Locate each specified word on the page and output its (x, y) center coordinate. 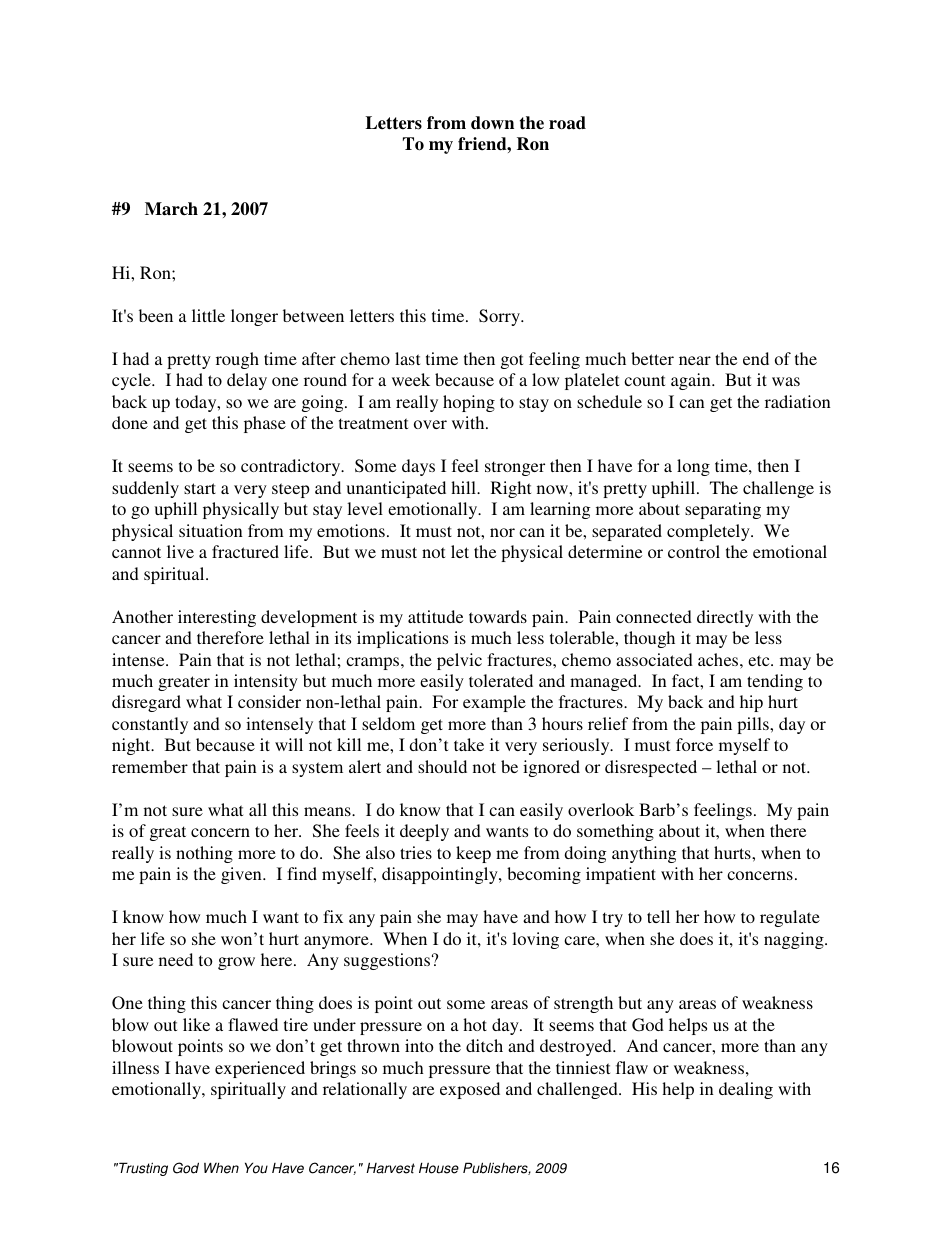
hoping (469, 403)
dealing (746, 1090)
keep (473, 854)
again (692, 381)
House (439, 1168)
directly (725, 618)
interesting (217, 618)
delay (247, 381)
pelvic (459, 661)
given (242, 875)
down (492, 123)
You (256, 1168)
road (567, 123)
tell (658, 916)
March (171, 209)
